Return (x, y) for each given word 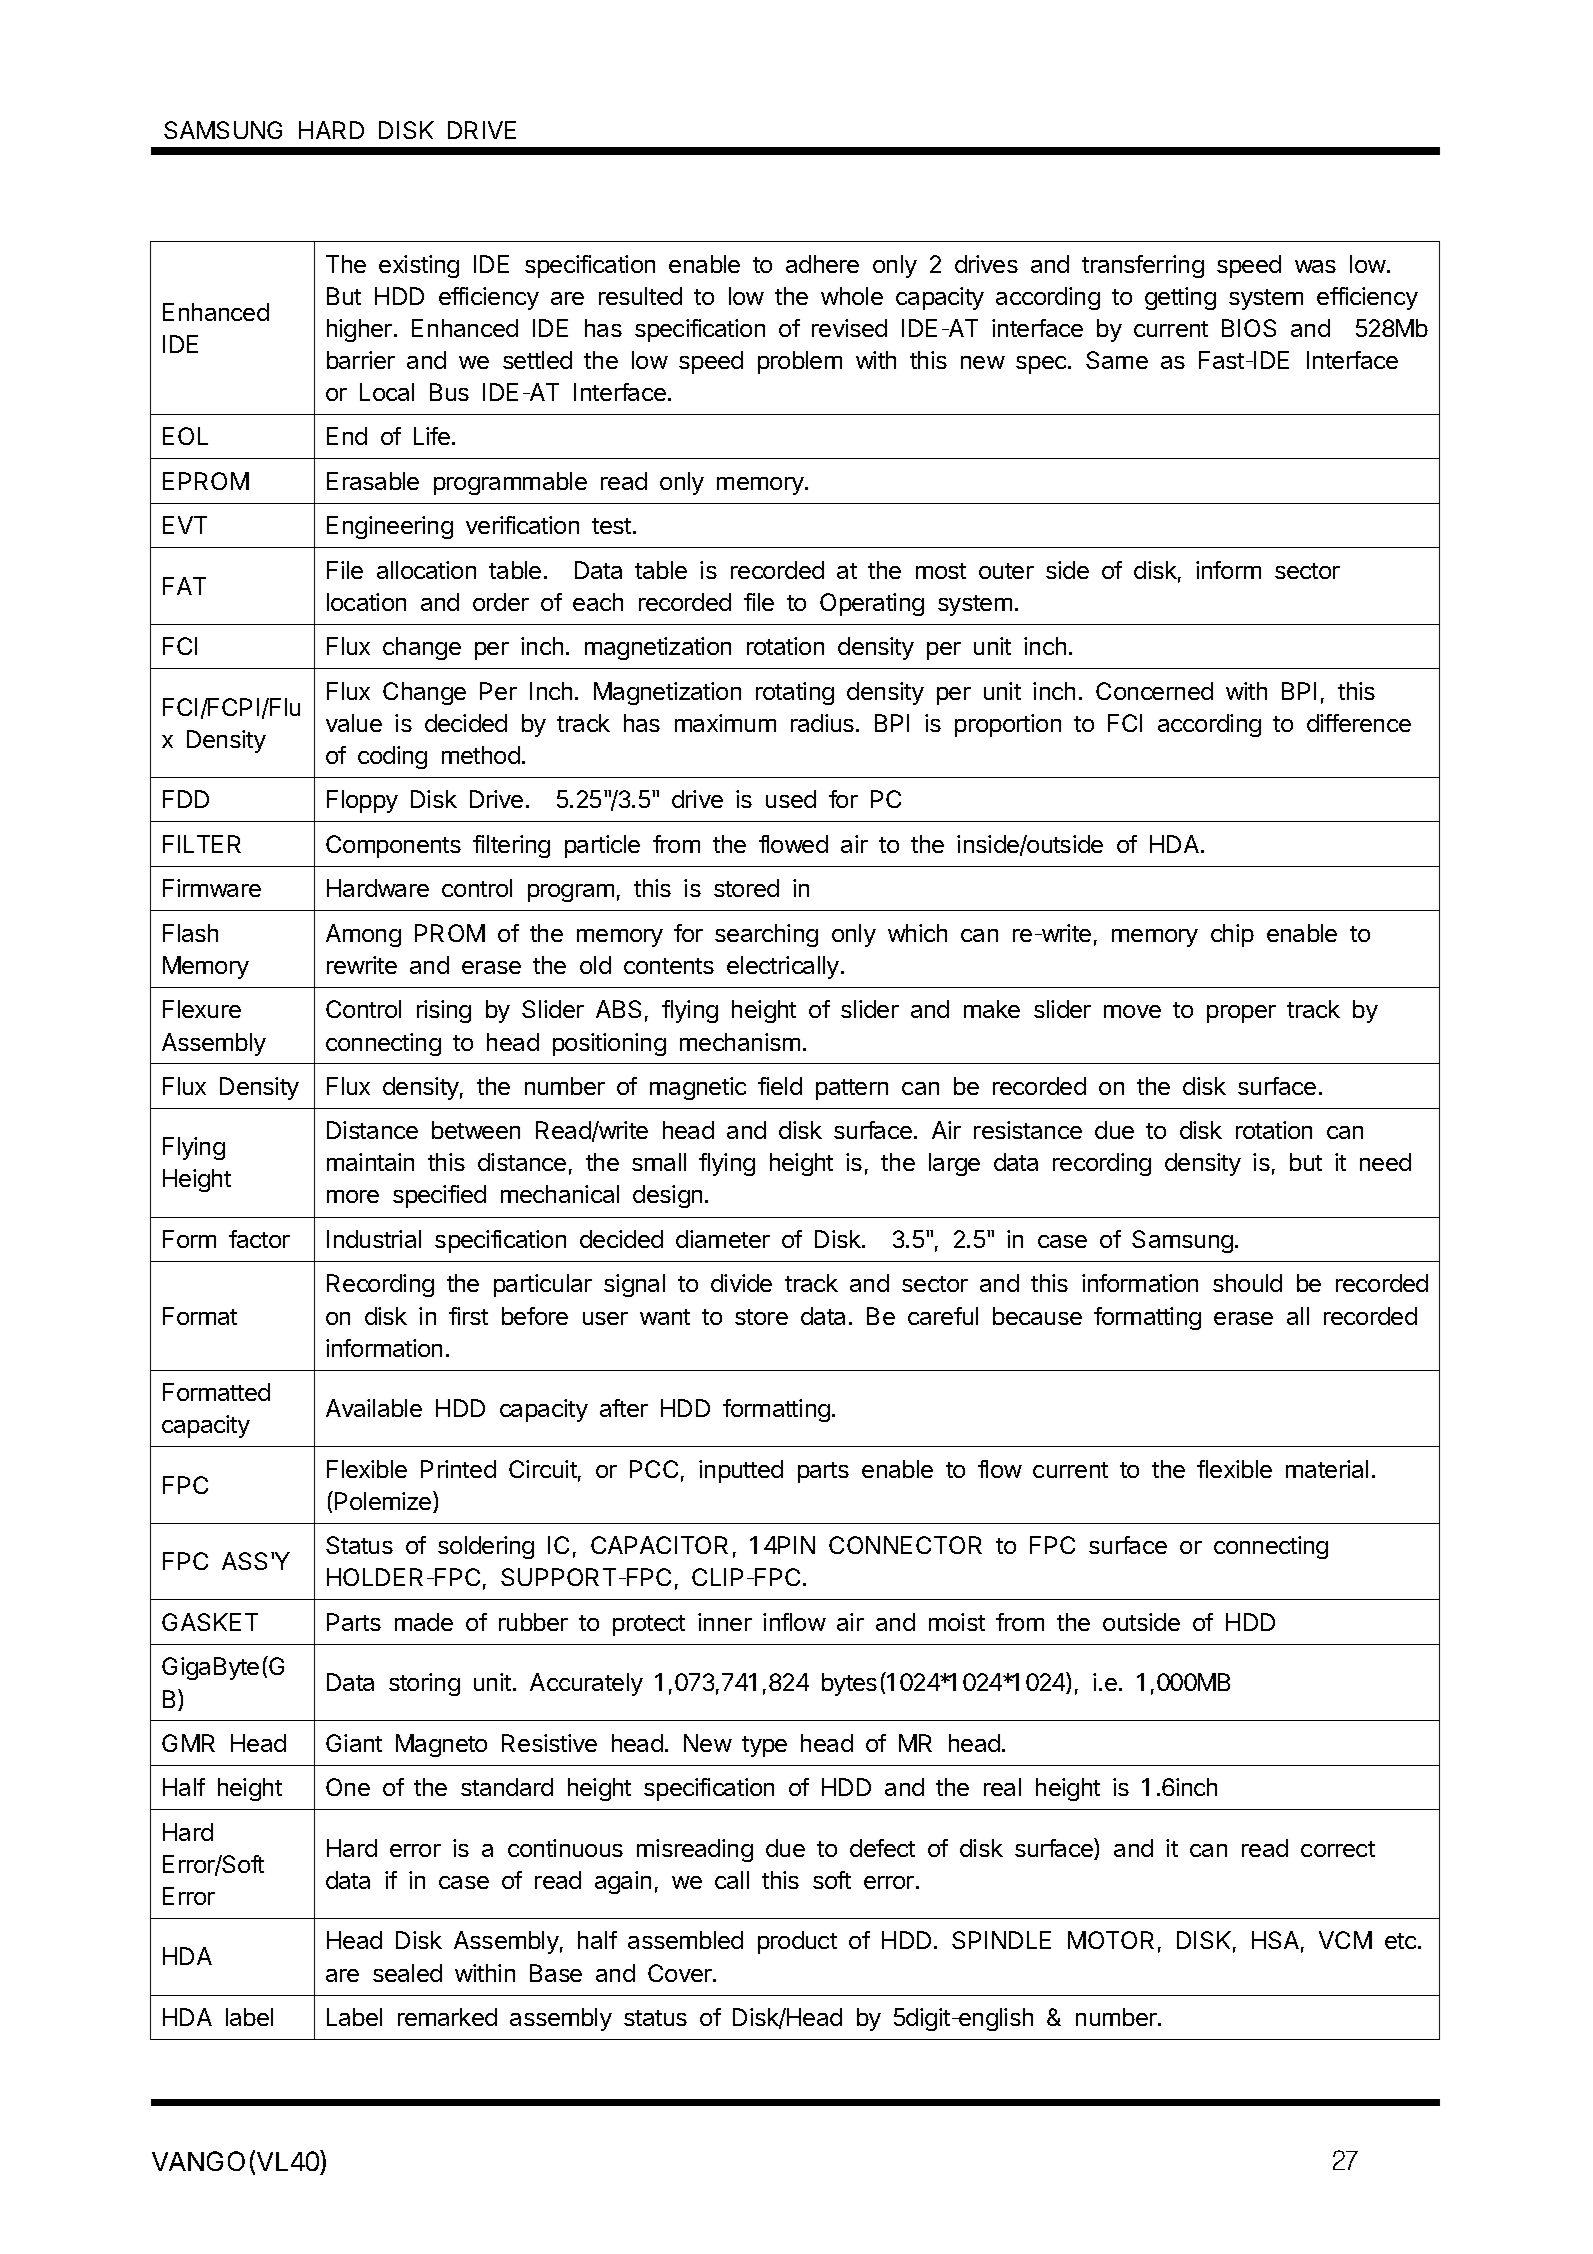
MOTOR (1111, 1940)
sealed (407, 1973)
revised (849, 328)
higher (359, 330)
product (797, 1942)
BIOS (1249, 328)
